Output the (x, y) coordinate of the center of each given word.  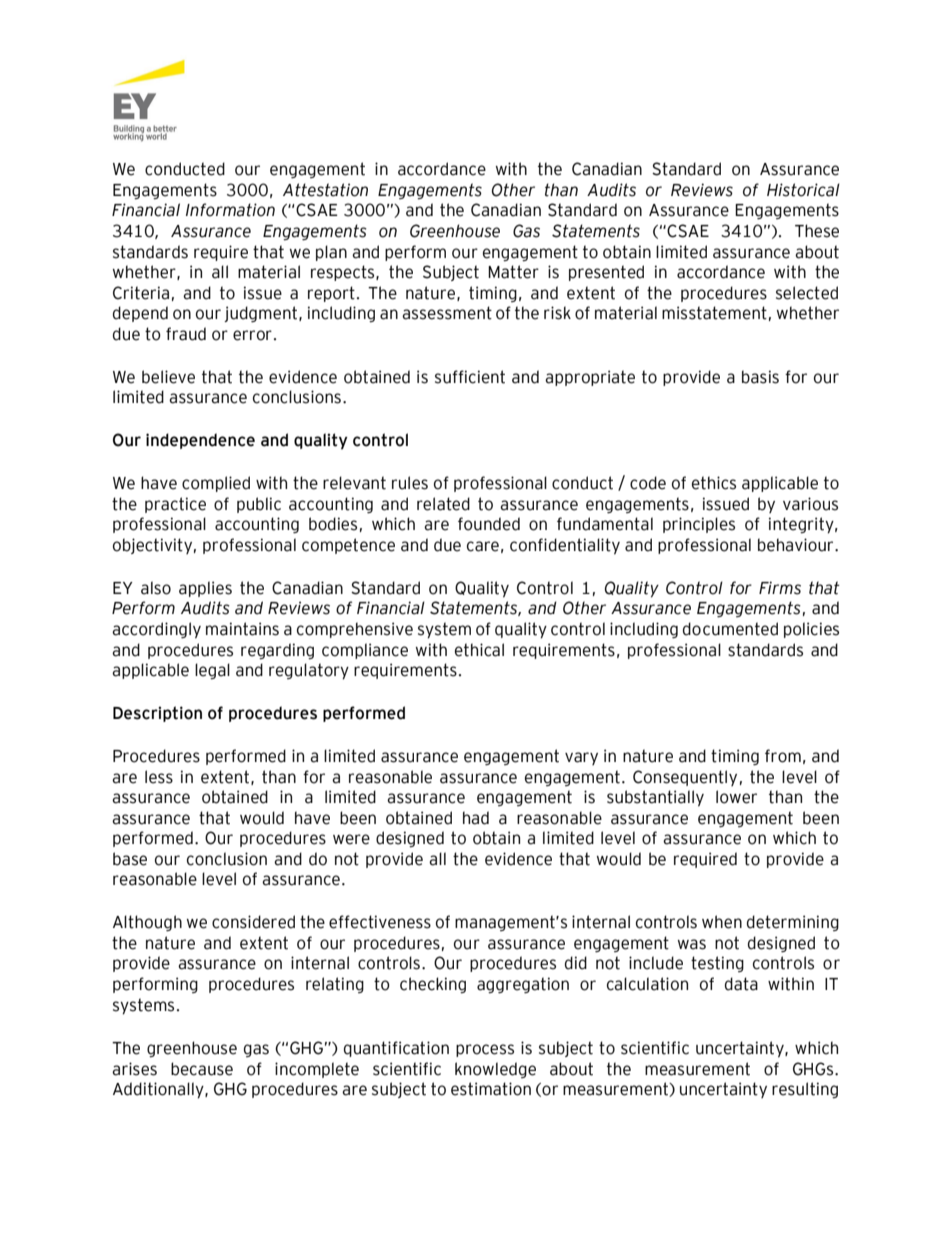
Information (230, 210)
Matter (513, 272)
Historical (803, 190)
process (485, 1050)
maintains (242, 629)
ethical (479, 650)
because (202, 1069)
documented (730, 629)
